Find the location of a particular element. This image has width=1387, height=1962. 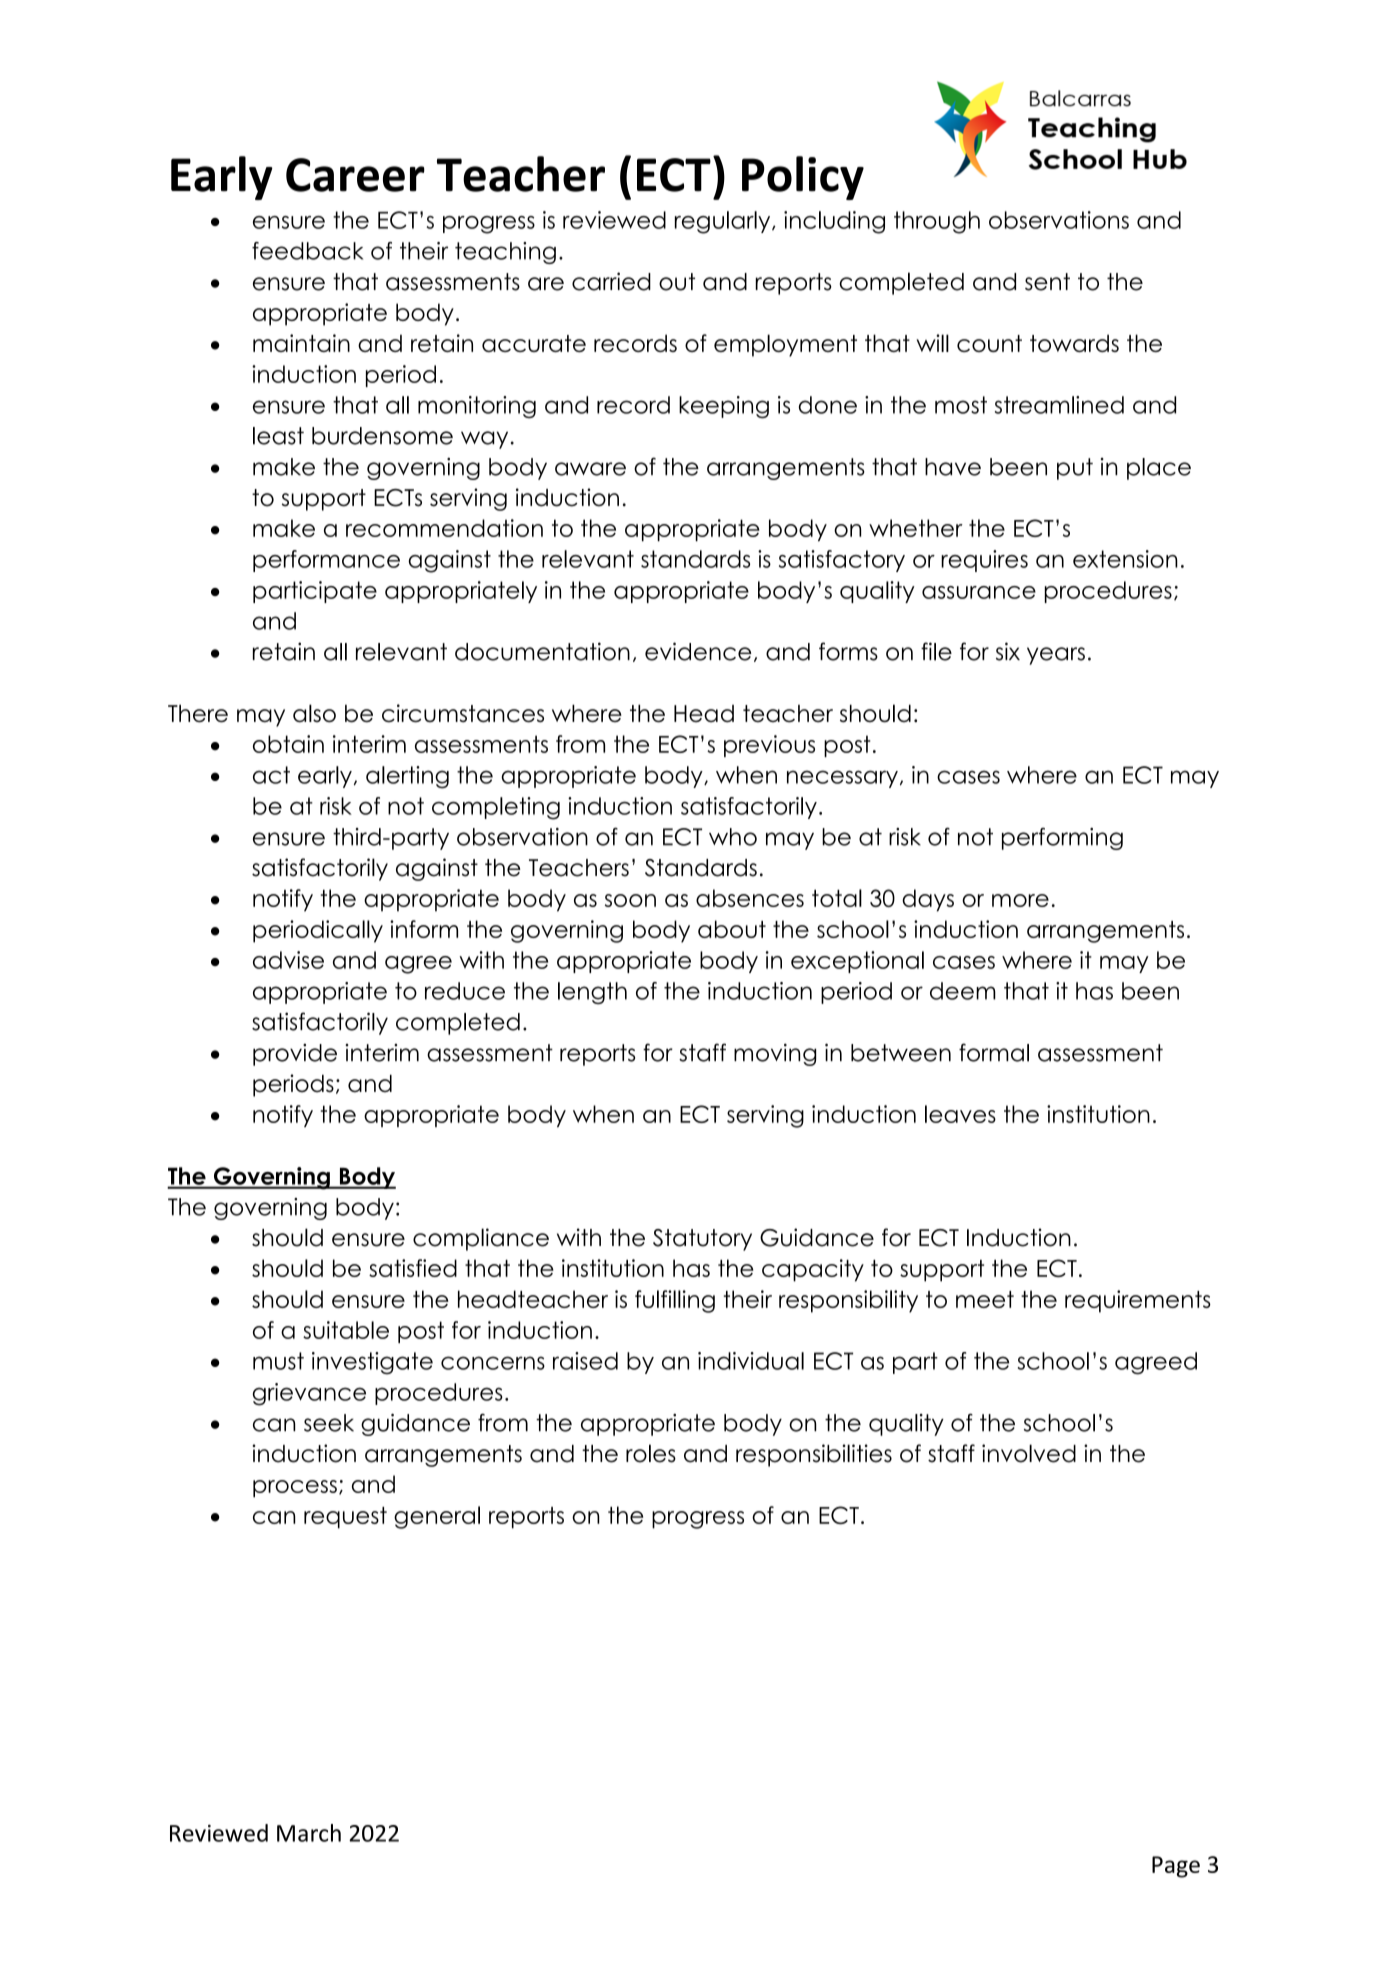

roles is located at coordinates (651, 1453).
